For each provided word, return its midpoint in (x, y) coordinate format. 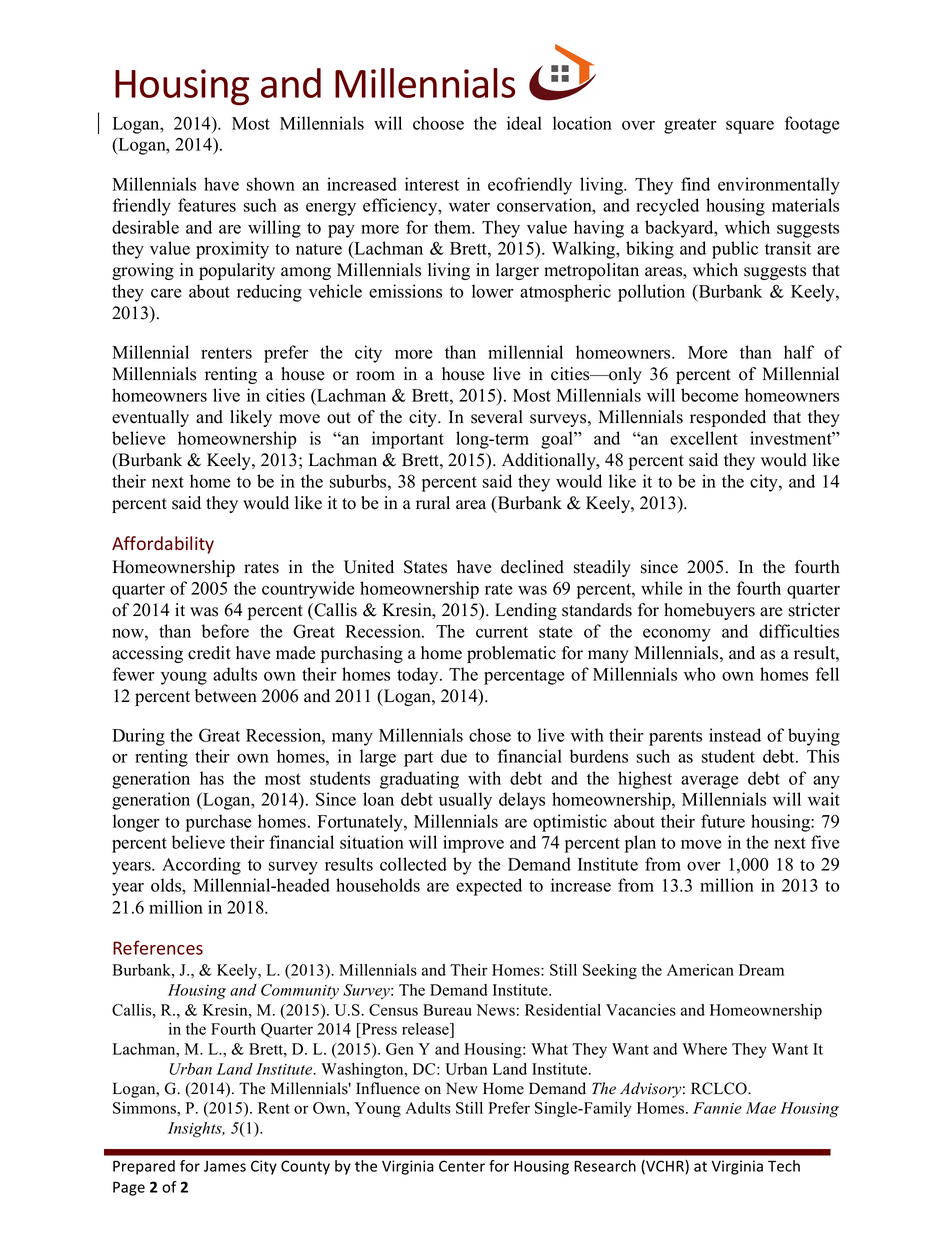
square (750, 127)
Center (462, 1166)
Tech (784, 1166)
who (699, 674)
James (225, 1166)
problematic (511, 654)
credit (209, 653)
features (207, 205)
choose (438, 123)
